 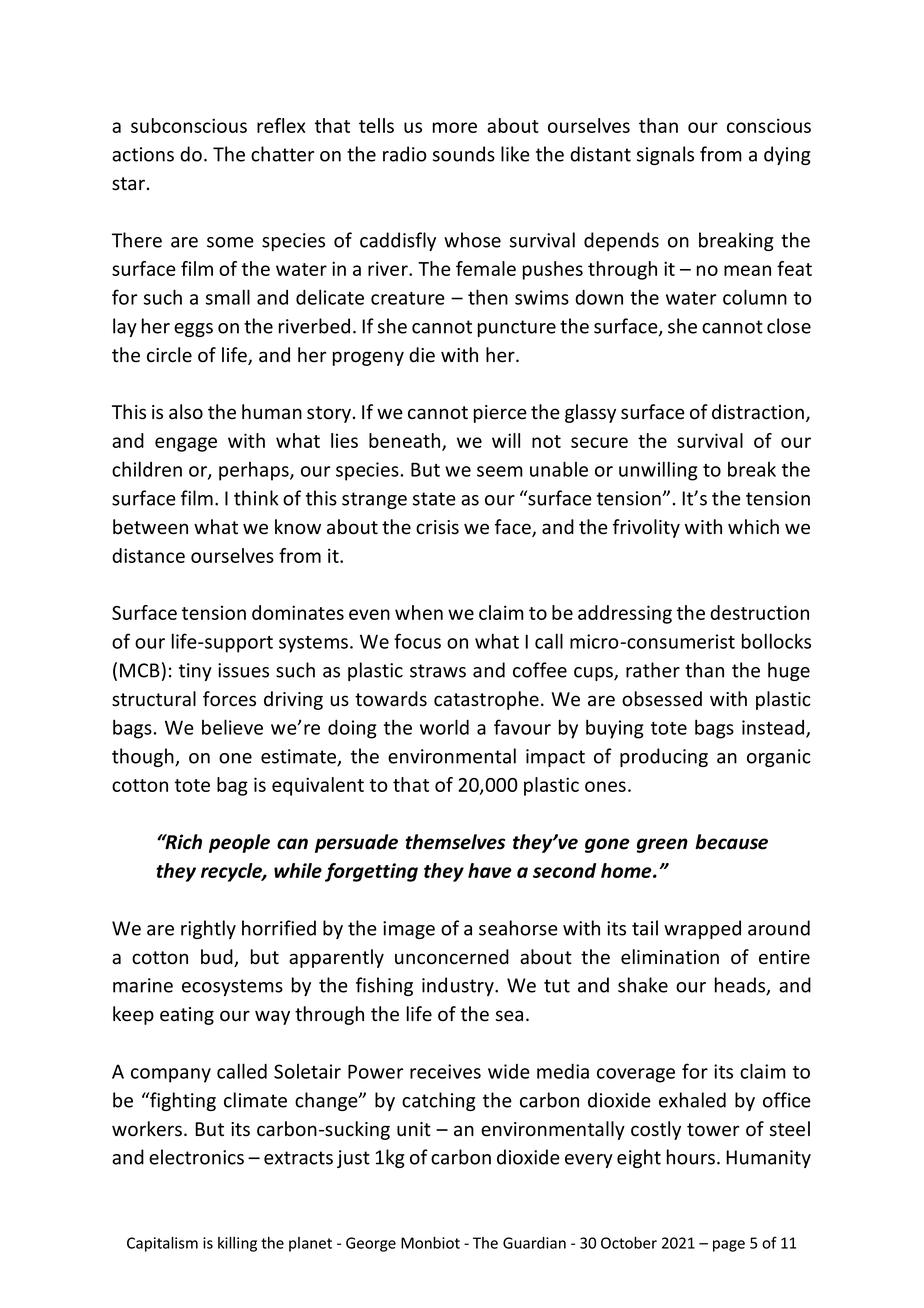 What do you see at coordinates (148, 555) in the image?
I see `distance` at bounding box center [148, 555].
